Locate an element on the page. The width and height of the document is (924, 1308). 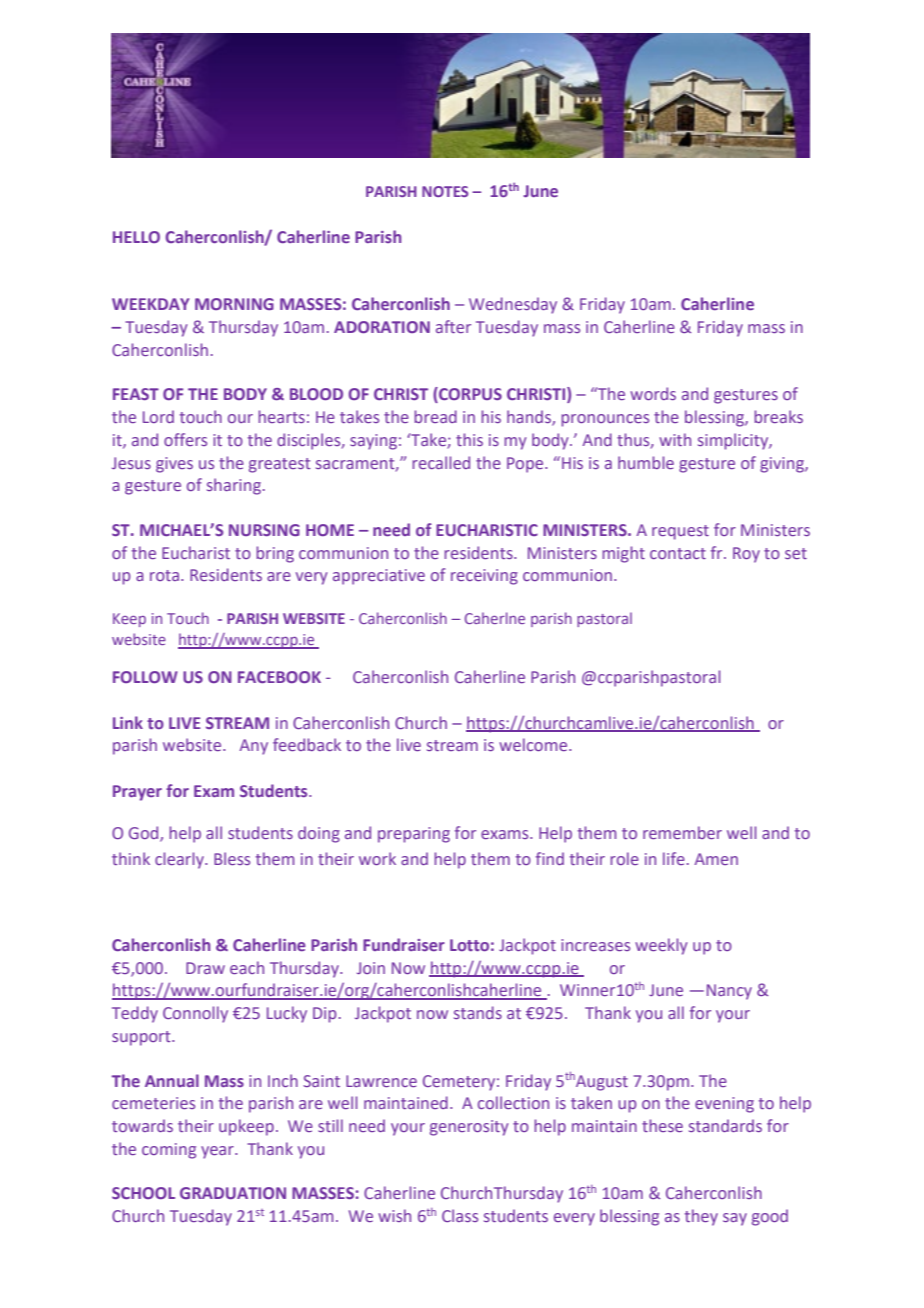
HELLO is located at coordinates (136, 237).
